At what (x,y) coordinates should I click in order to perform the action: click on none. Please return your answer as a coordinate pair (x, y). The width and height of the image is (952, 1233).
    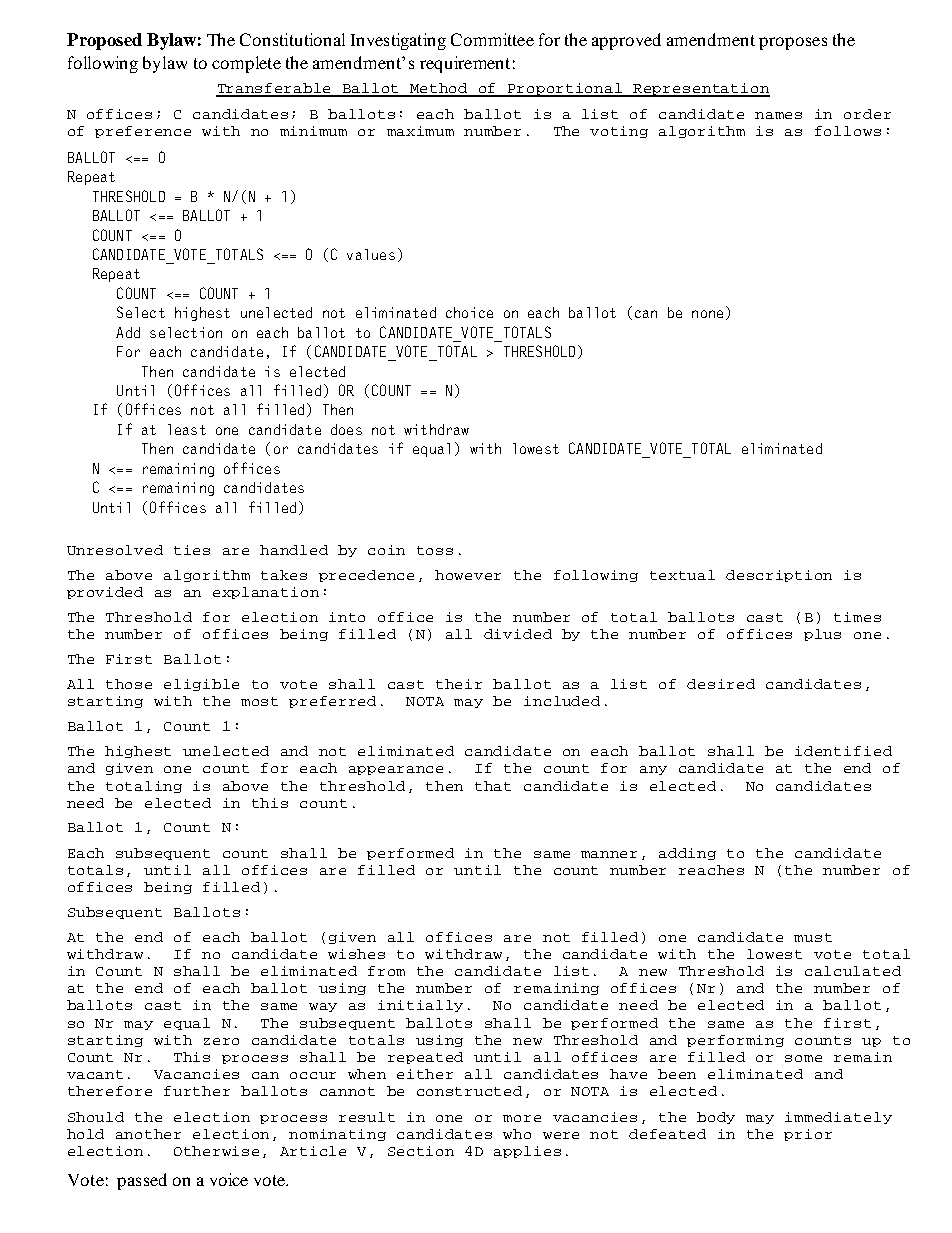
    Looking at the image, I should click on (707, 314).
